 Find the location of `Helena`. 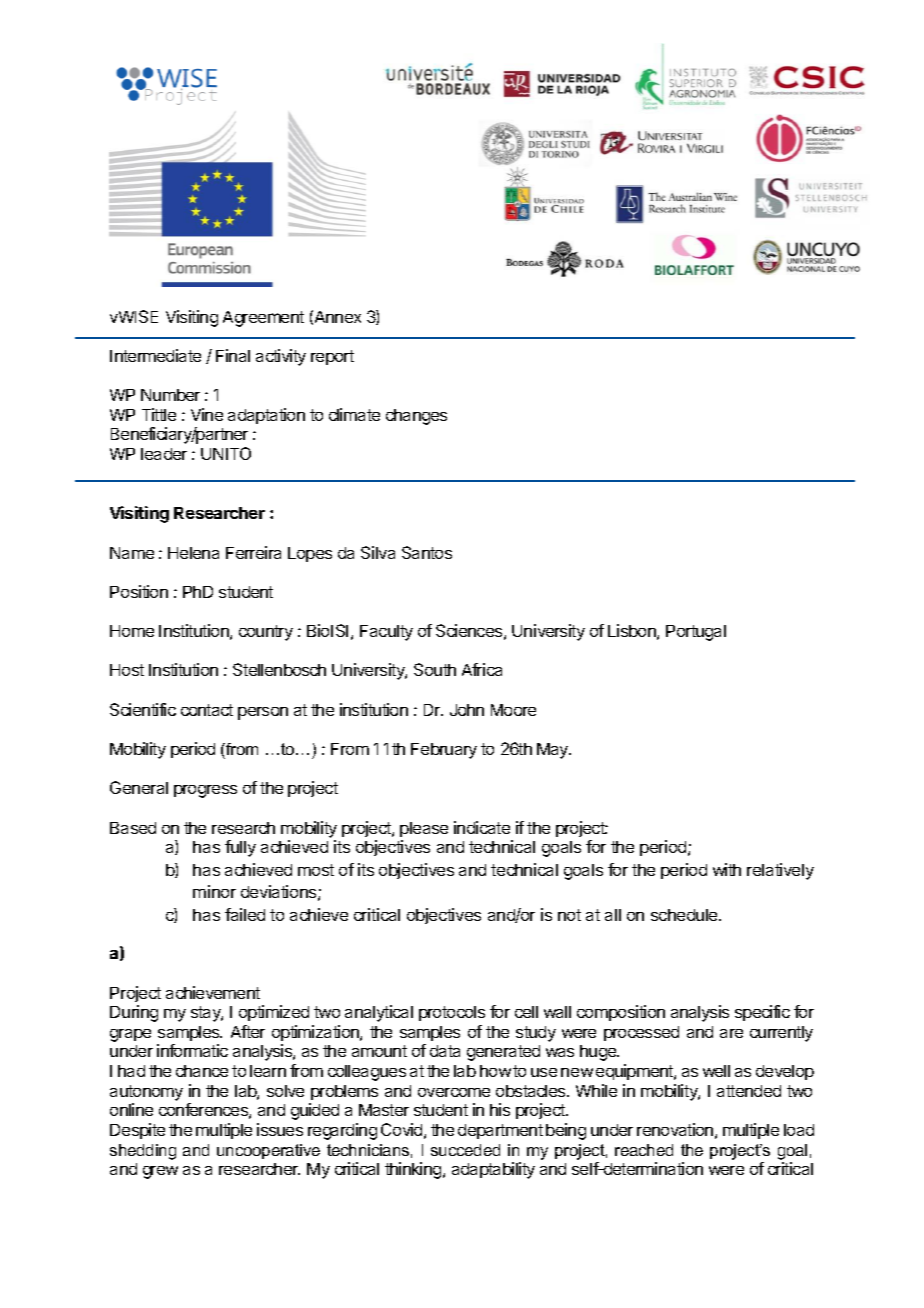

Helena is located at coordinates (193, 553).
